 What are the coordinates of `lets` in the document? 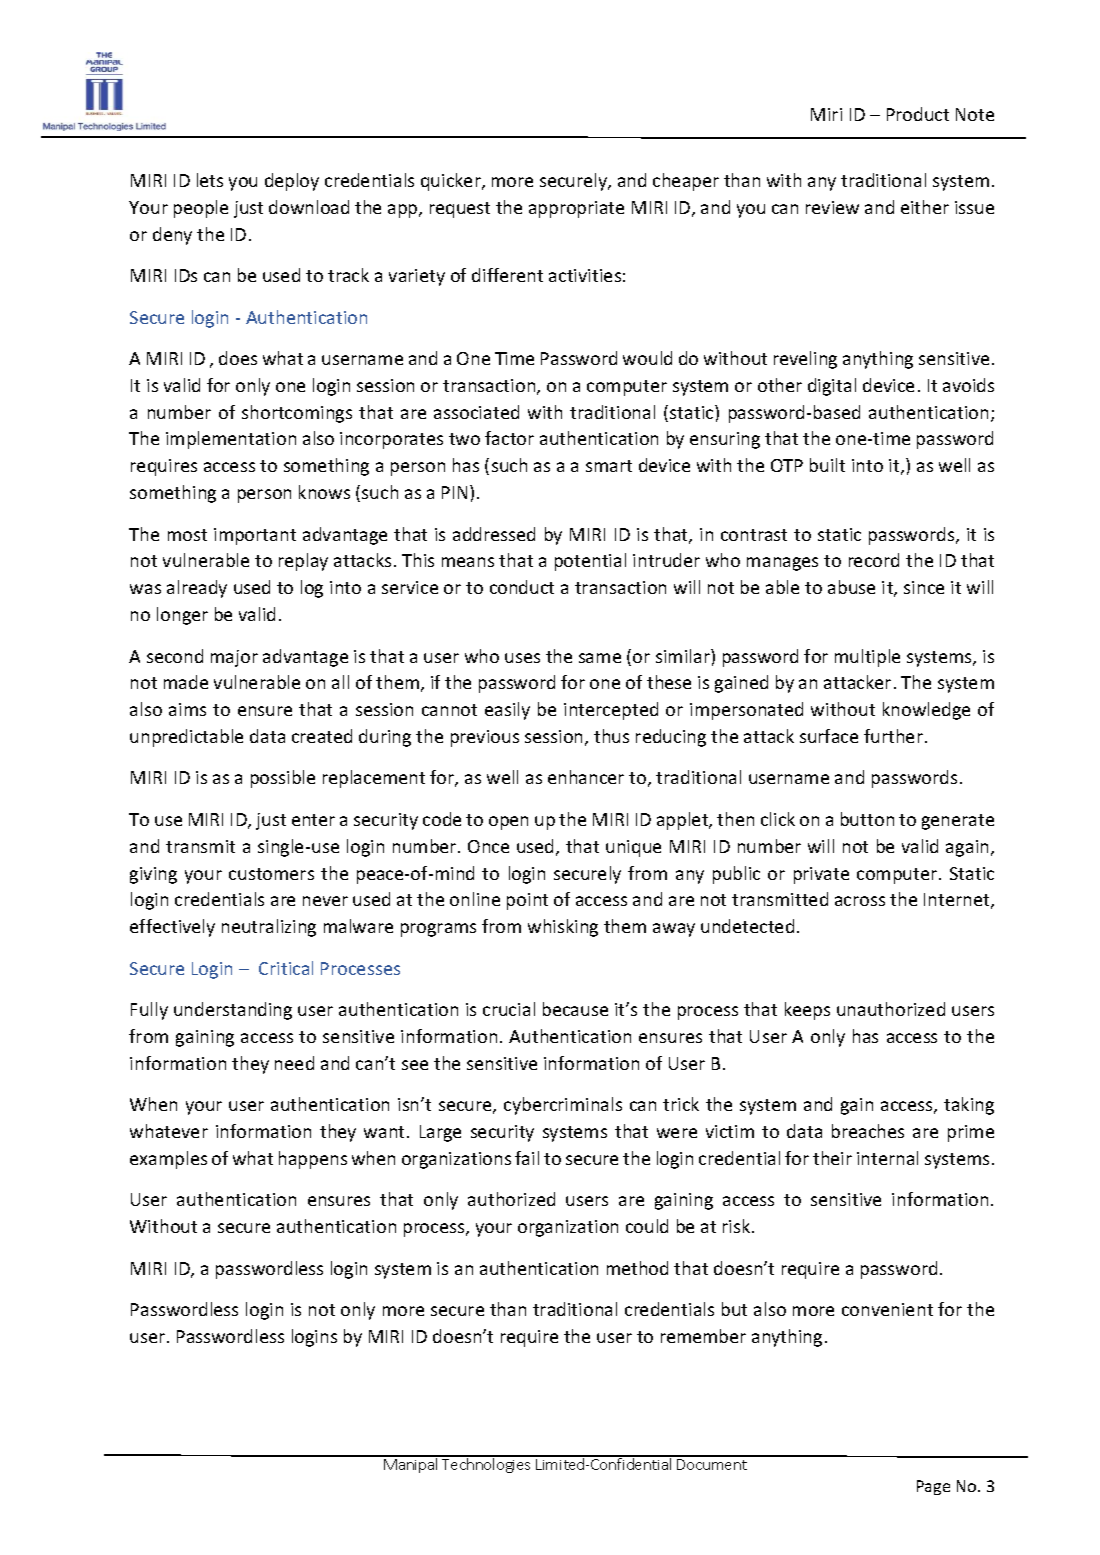 It's located at (210, 180).
